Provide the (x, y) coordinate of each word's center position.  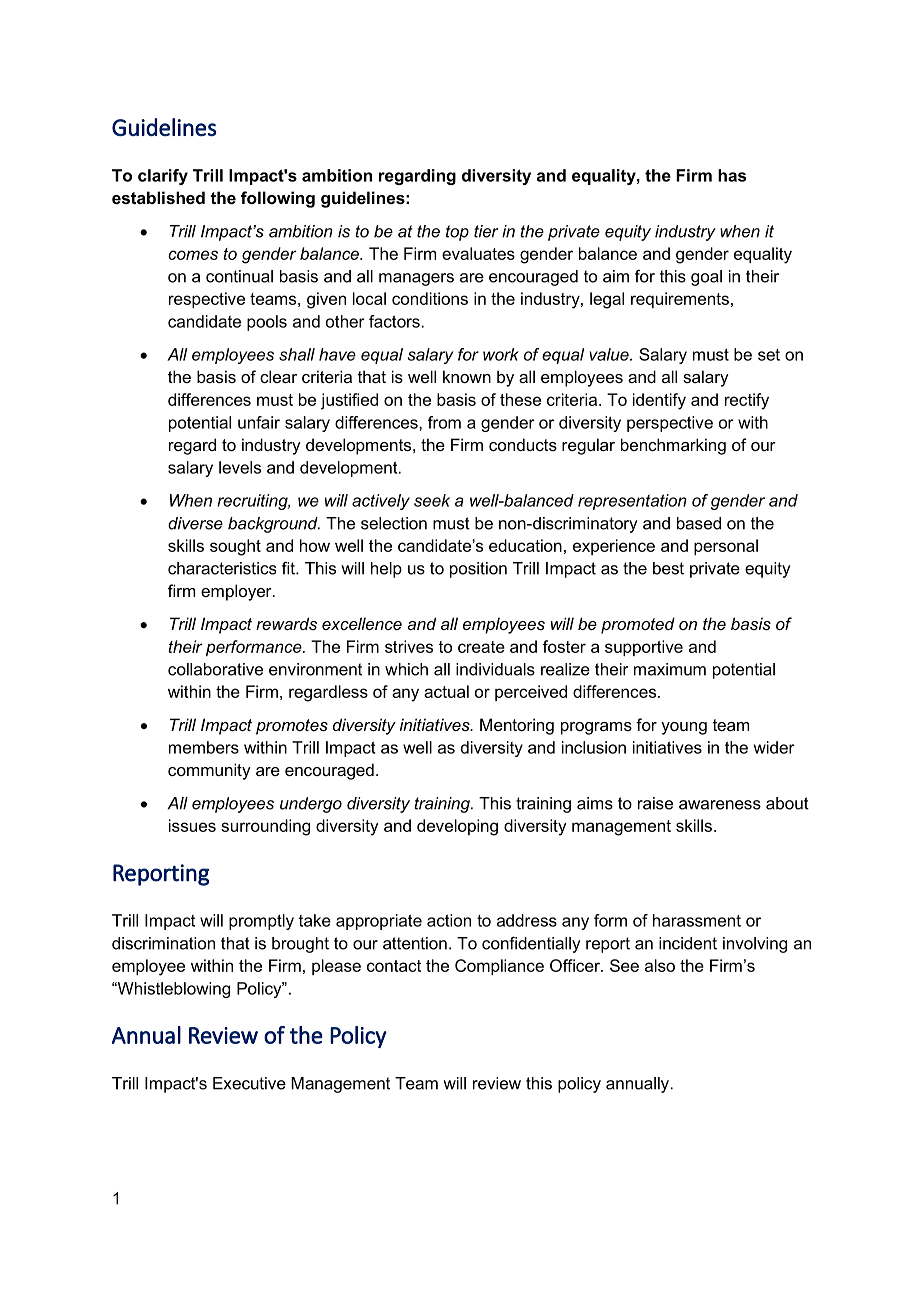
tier (486, 231)
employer (237, 592)
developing (457, 827)
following (278, 199)
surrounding (265, 827)
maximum (670, 669)
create (481, 647)
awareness (720, 805)
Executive (249, 1083)
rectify (747, 401)
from (444, 422)
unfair (259, 422)
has (732, 175)
